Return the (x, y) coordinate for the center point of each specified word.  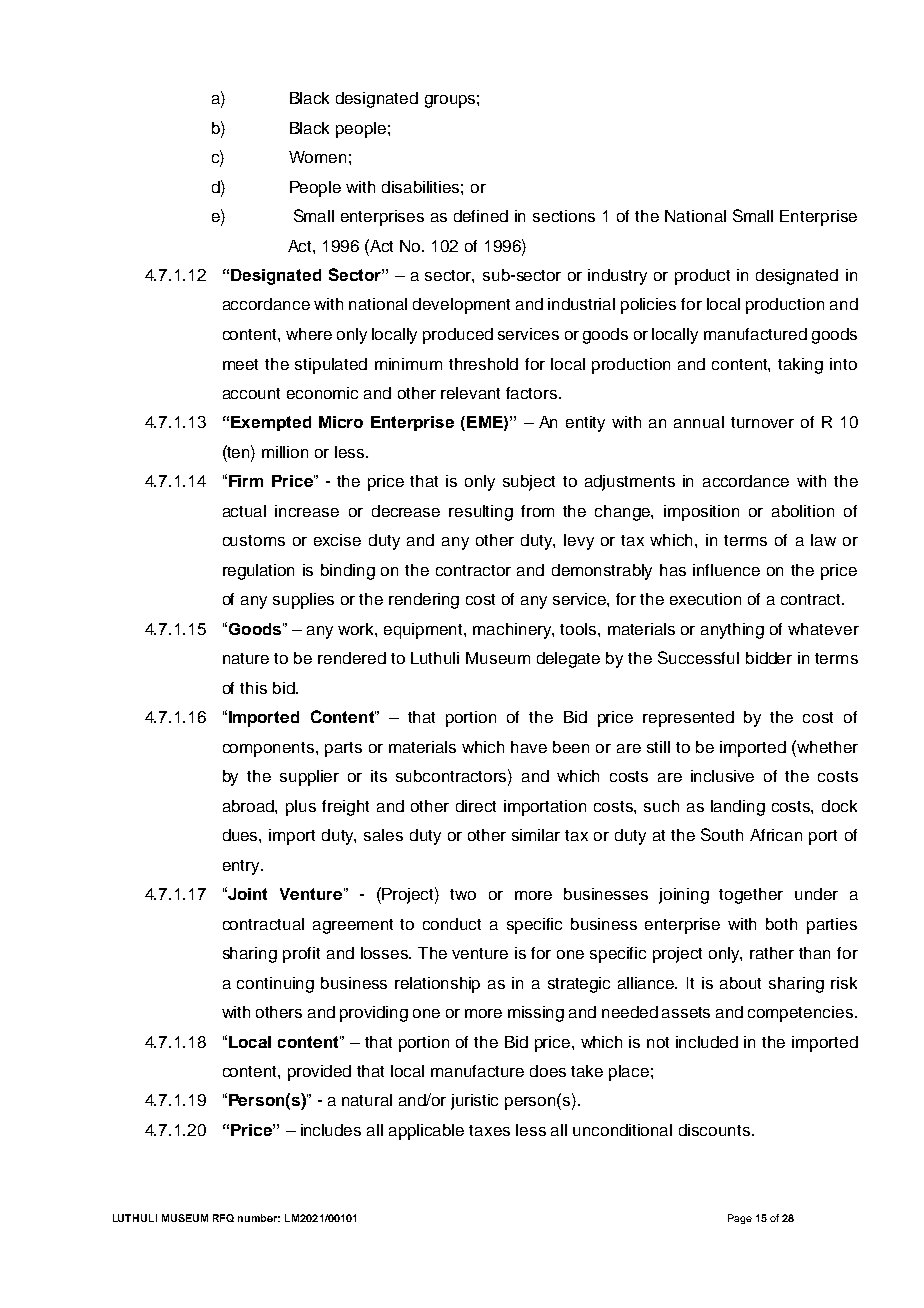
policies (648, 306)
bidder (769, 658)
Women (317, 157)
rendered (352, 658)
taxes (489, 1130)
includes (331, 1130)
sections (564, 216)
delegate (568, 660)
